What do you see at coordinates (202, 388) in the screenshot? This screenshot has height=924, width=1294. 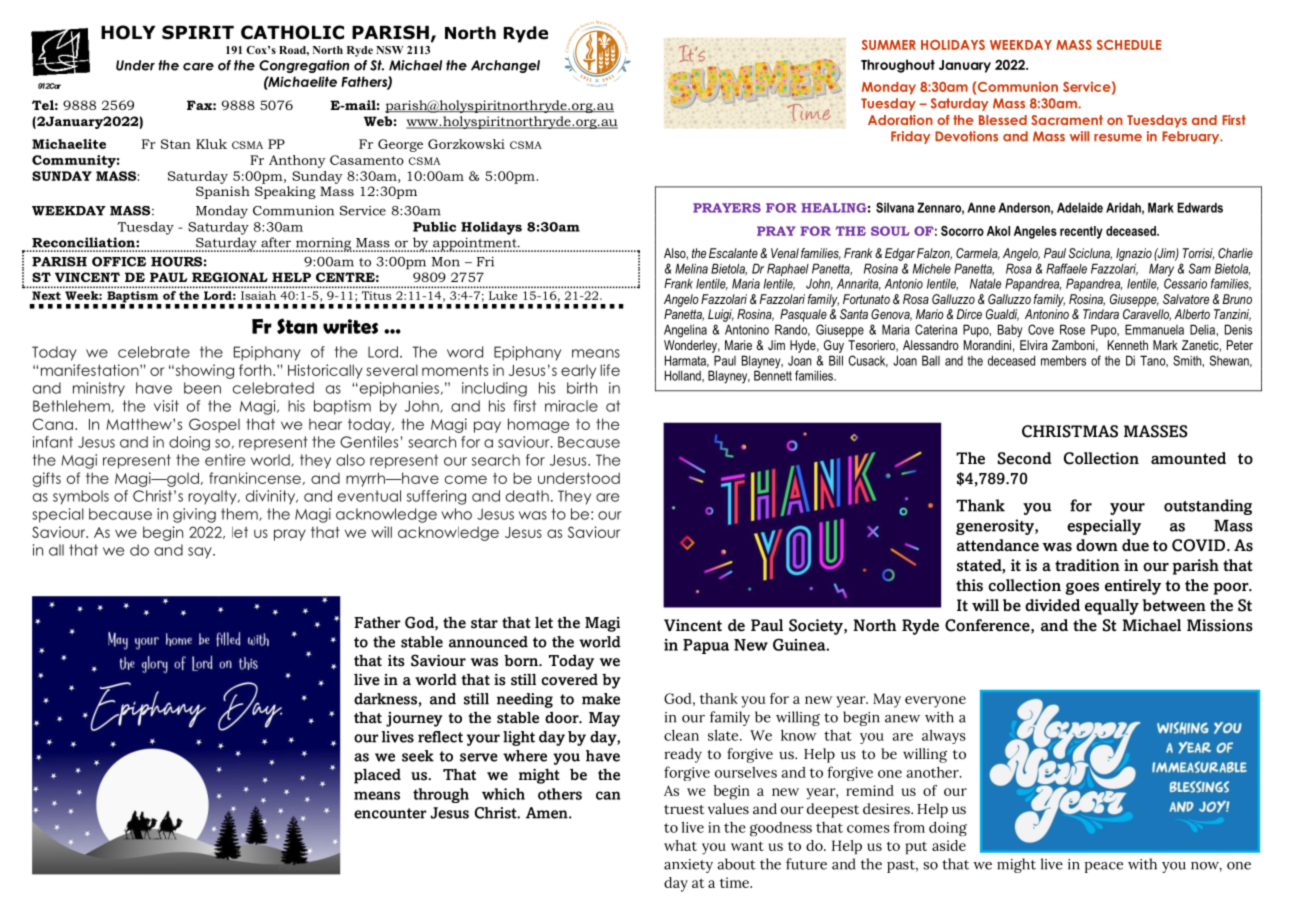 I see `been` at bounding box center [202, 388].
